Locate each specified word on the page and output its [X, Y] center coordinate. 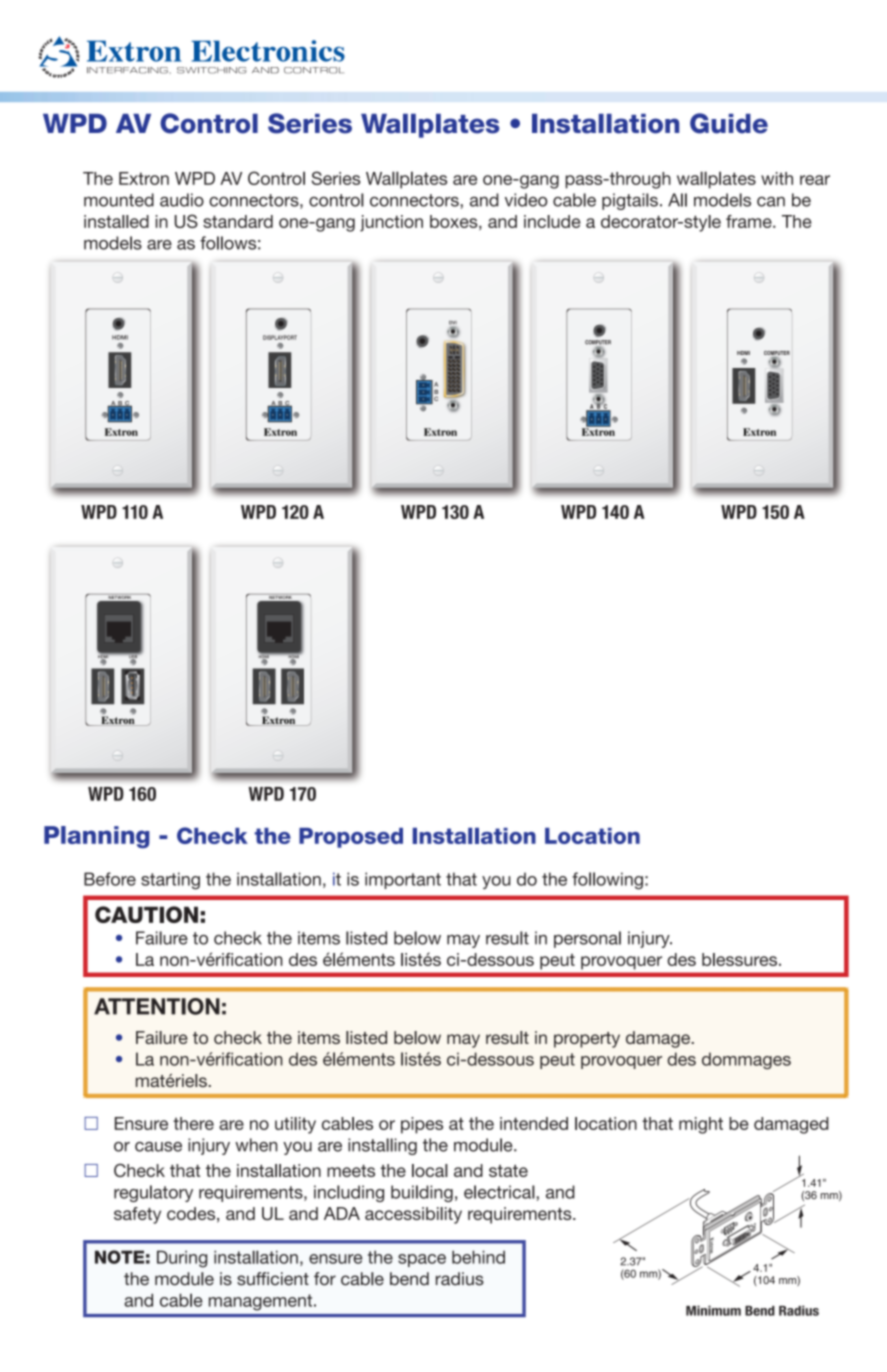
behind [478, 1257]
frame [750, 221]
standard [238, 221]
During [182, 1259]
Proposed [351, 838]
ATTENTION [157, 1006]
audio [182, 200]
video [526, 200]
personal [587, 939]
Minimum [713, 1310]
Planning [97, 837]
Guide [729, 123]
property [587, 1040]
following [607, 881]
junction [391, 223]
